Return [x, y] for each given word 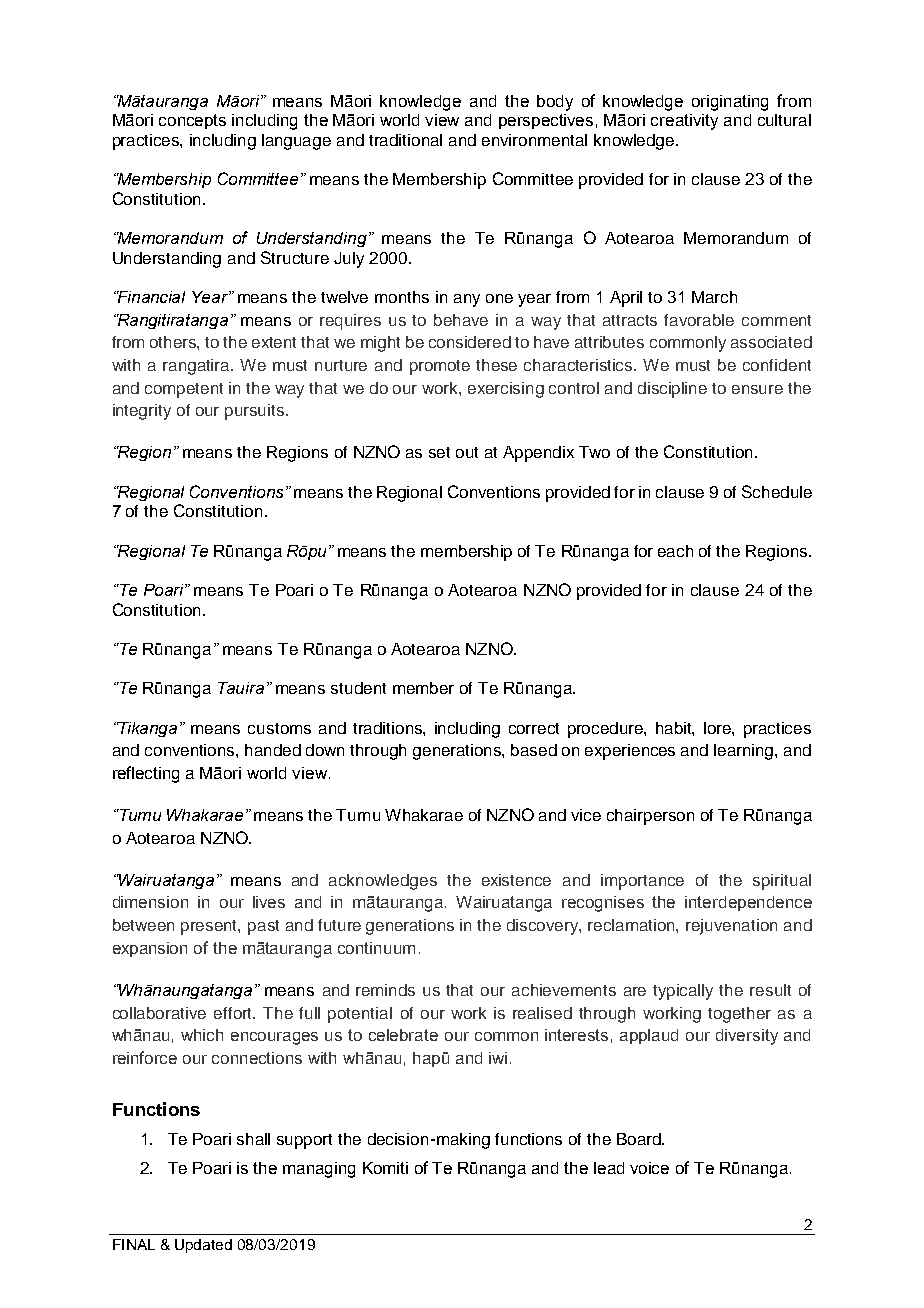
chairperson [650, 817]
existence [516, 880]
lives [269, 902]
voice [649, 1168]
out [467, 452]
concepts [192, 121]
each [675, 551]
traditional [405, 140]
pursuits [254, 412]
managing [319, 1170]
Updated [203, 1246]
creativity [684, 122]
